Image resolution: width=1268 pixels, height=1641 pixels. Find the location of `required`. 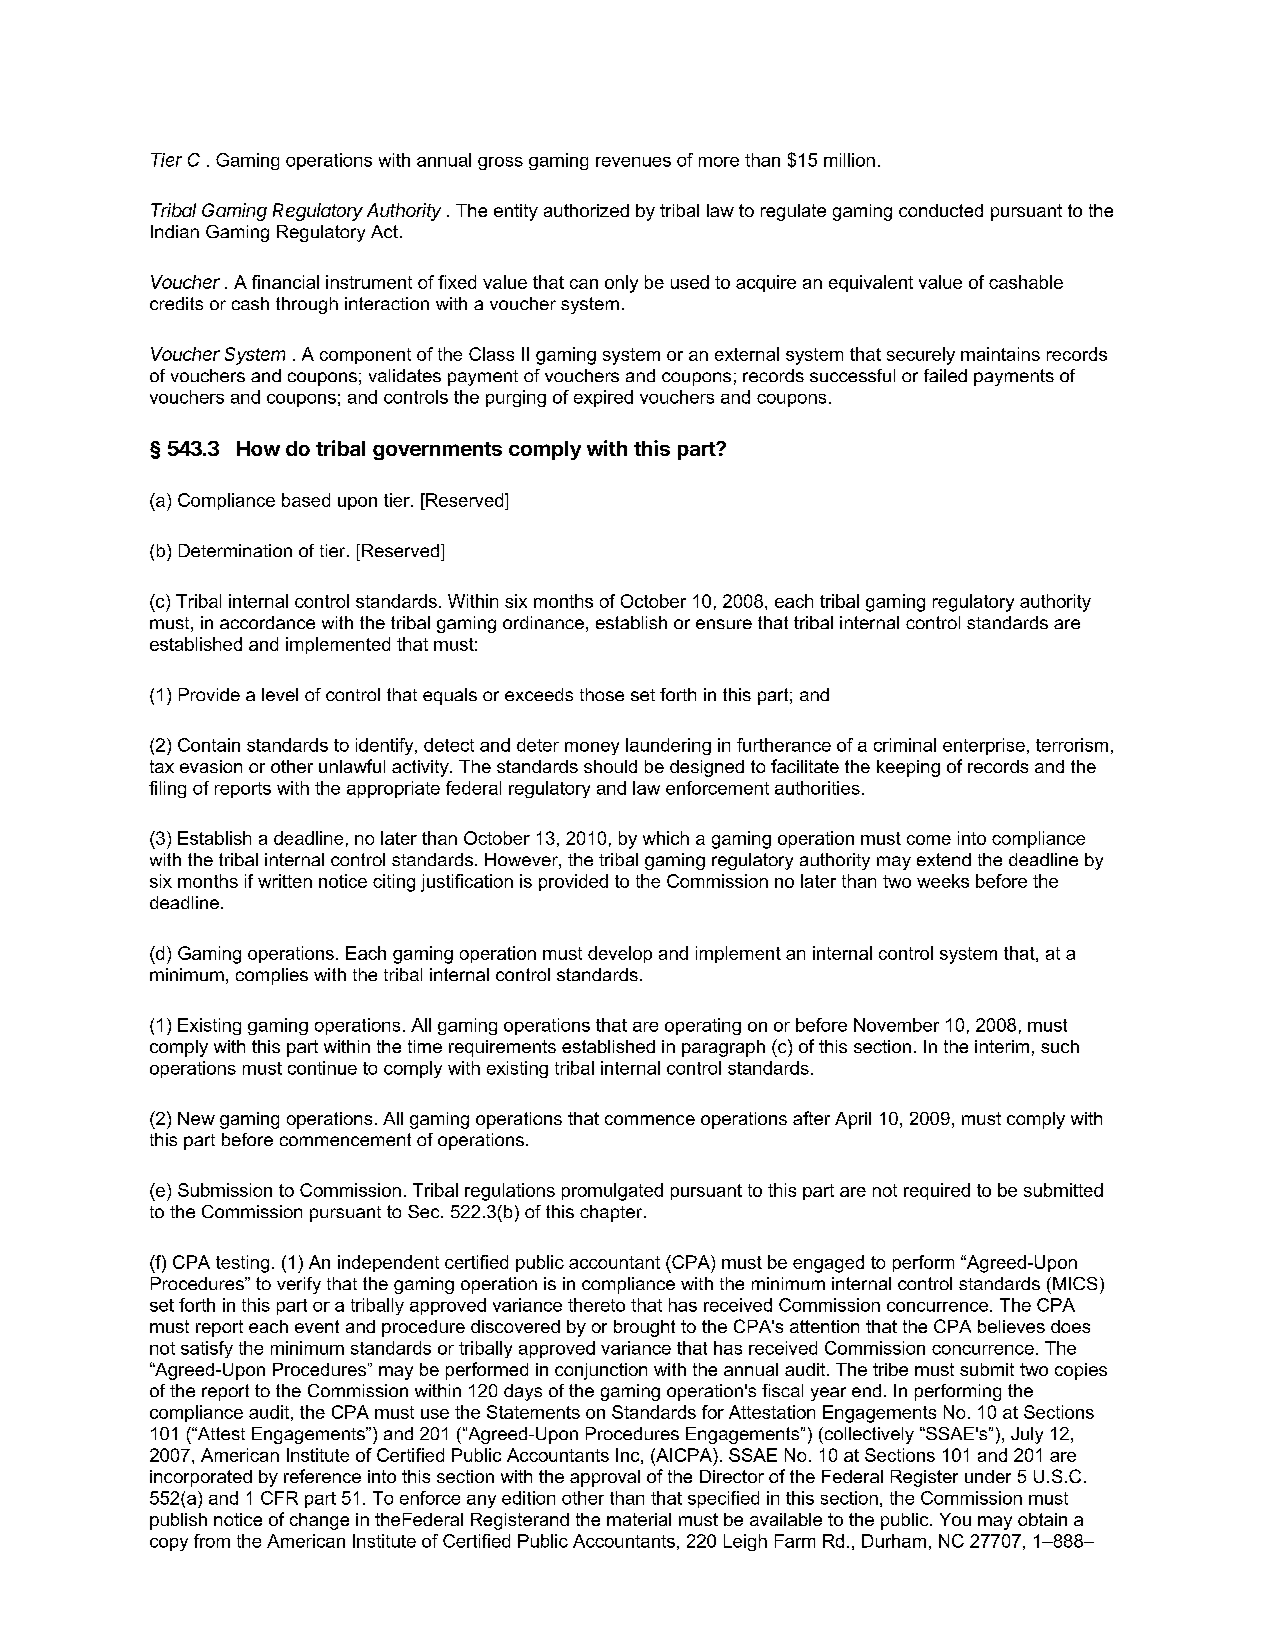

required is located at coordinates (937, 1191).
